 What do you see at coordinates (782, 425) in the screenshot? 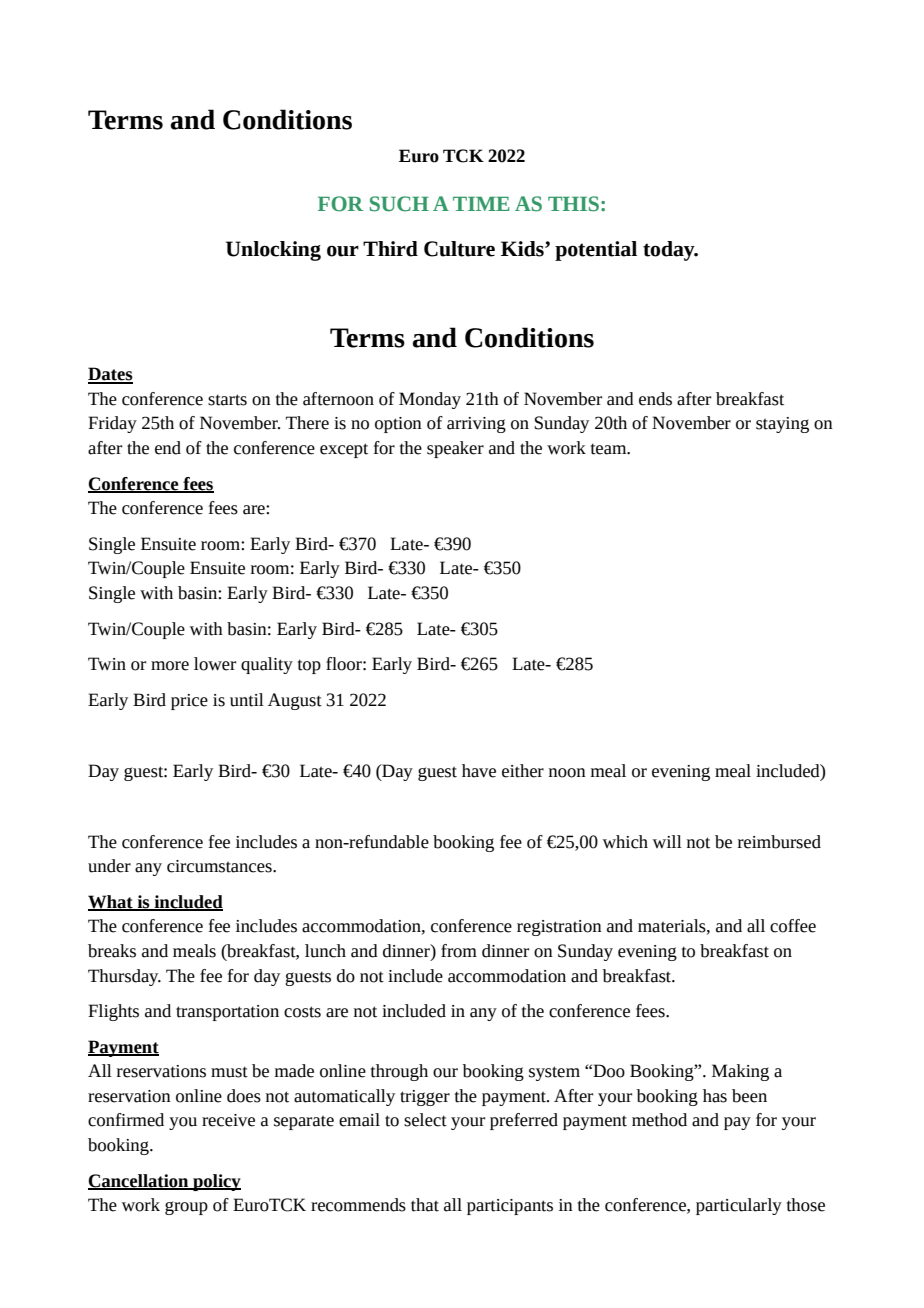
I see `staying` at bounding box center [782, 425].
